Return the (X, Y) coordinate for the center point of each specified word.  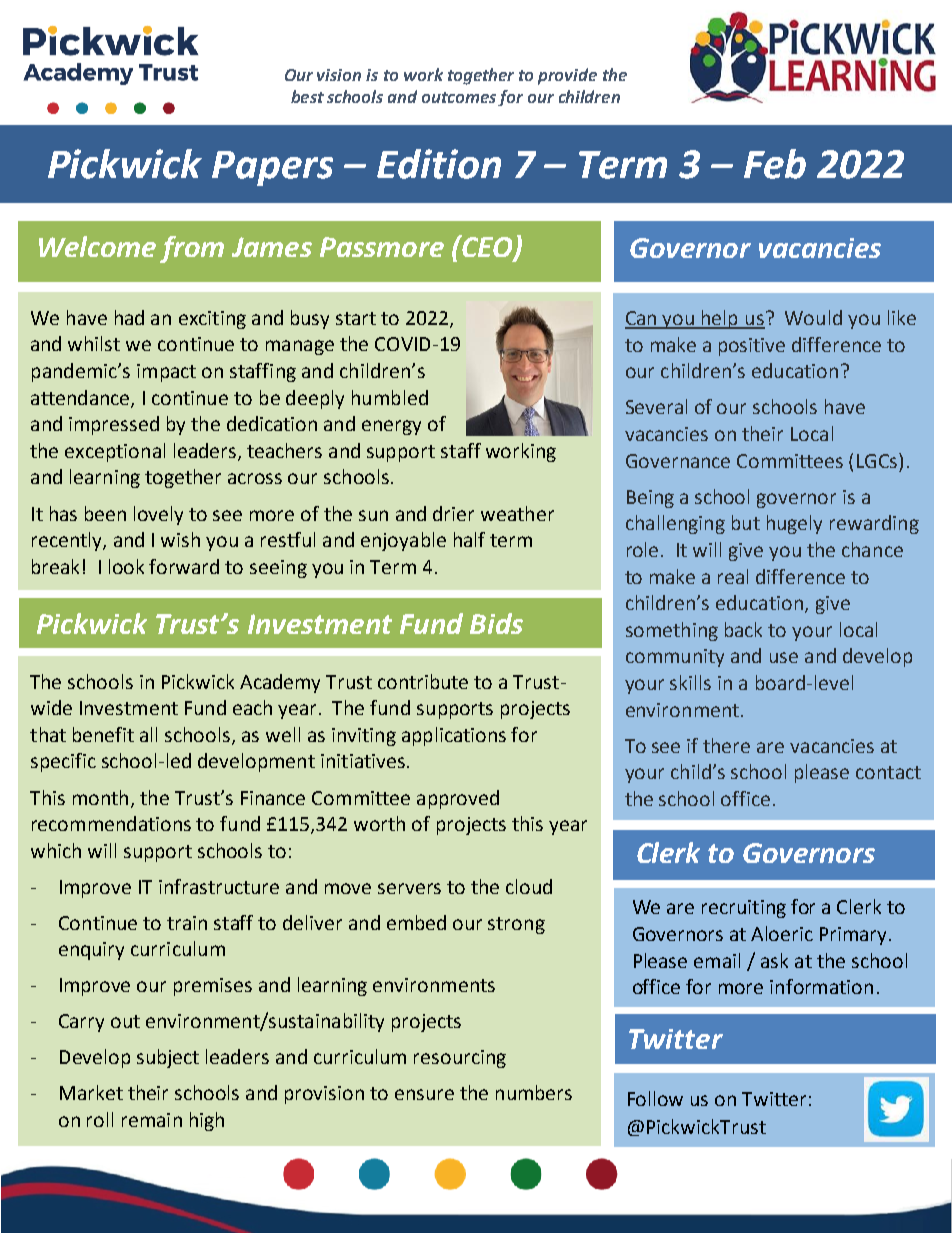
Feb (775, 164)
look (126, 566)
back (743, 629)
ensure (424, 1094)
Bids (496, 623)
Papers (272, 168)
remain (152, 1120)
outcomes (460, 99)
